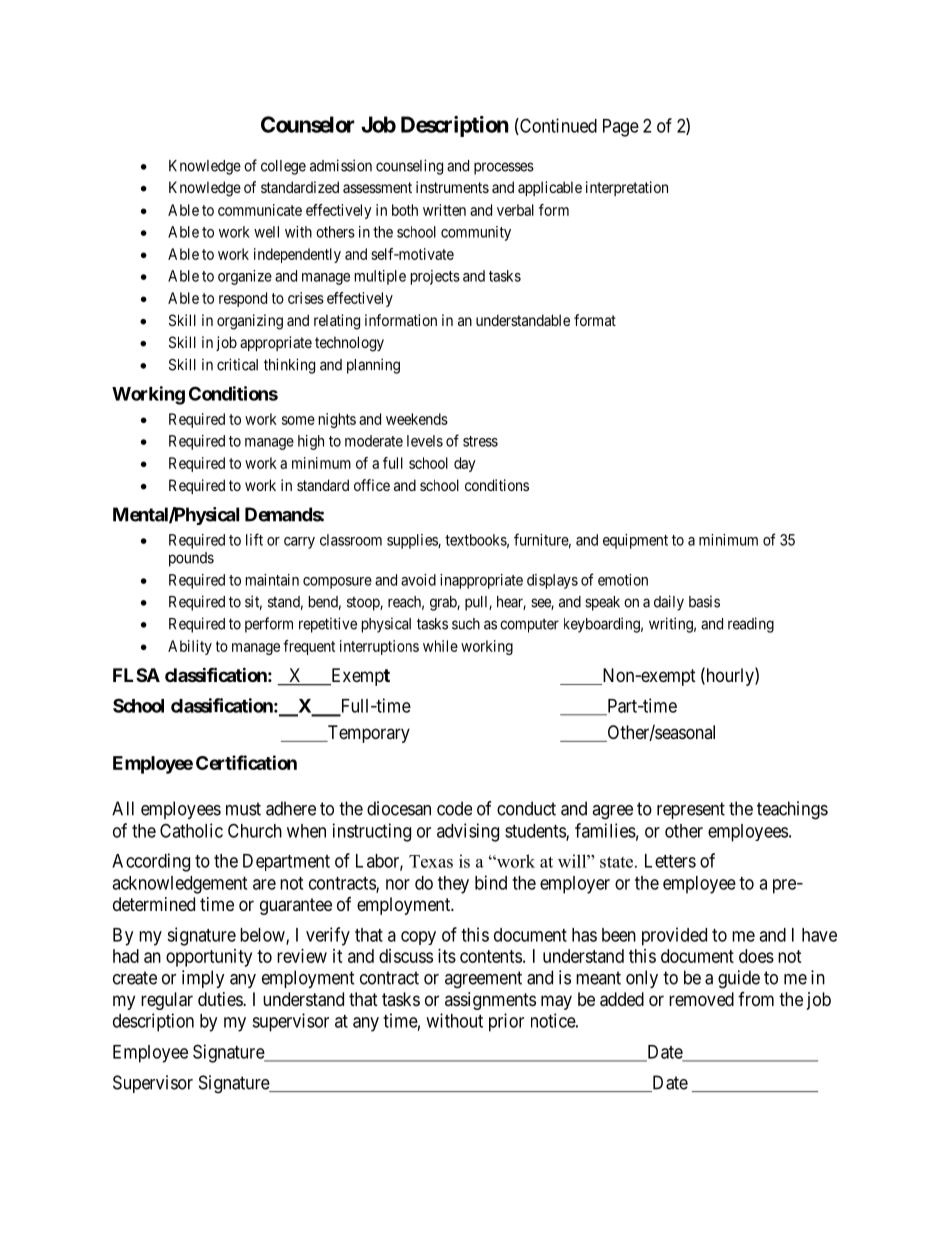 This screenshot has height=1233, width=952. What do you see at coordinates (454, 808) in the screenshot?
I see `code` at bounding box center [454, 808].
